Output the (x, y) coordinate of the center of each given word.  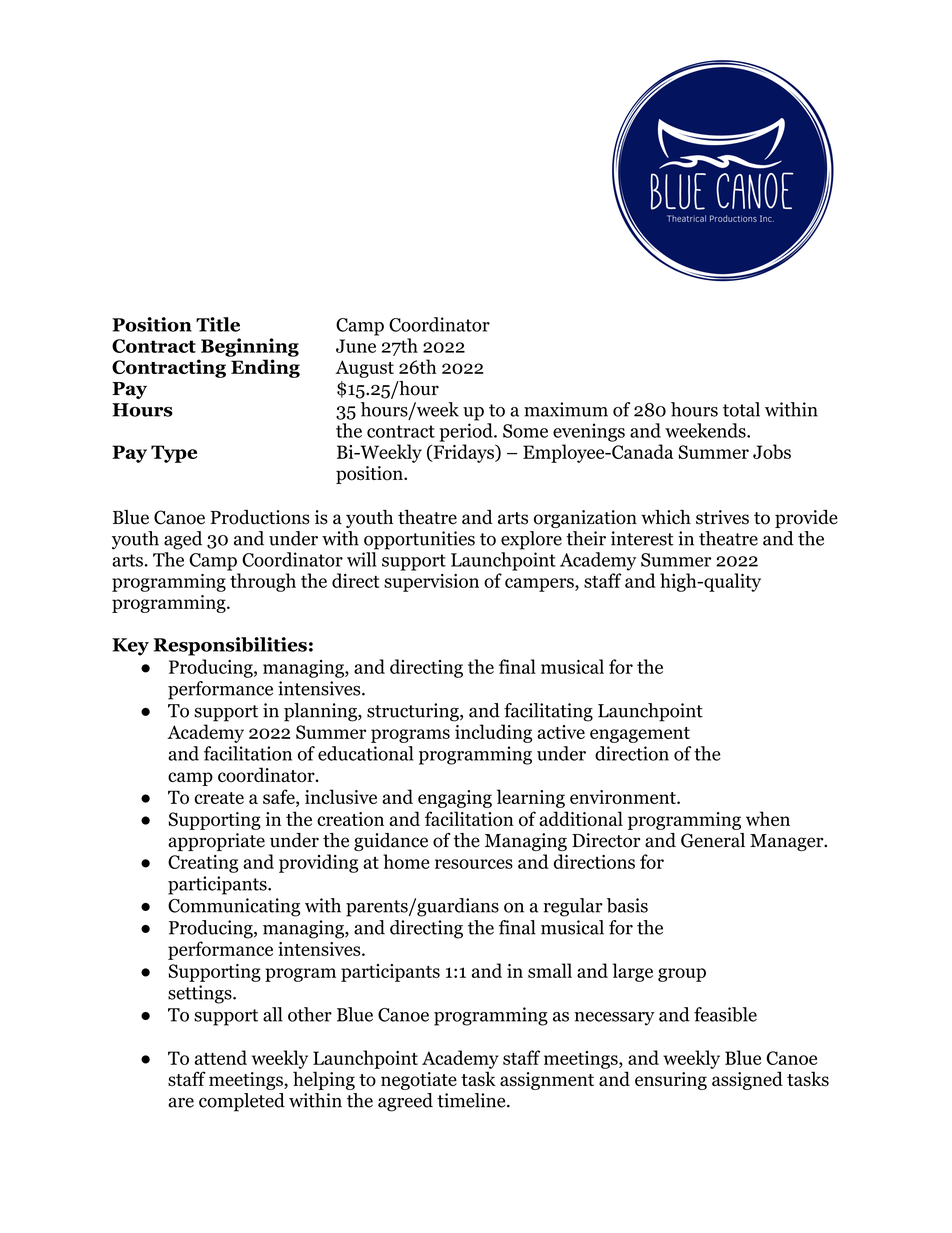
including (493, 733)
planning (321, 712)
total (741, 409)
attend (221, 1057)
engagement (640, 735)
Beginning (250, 347)
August (364, 369)
